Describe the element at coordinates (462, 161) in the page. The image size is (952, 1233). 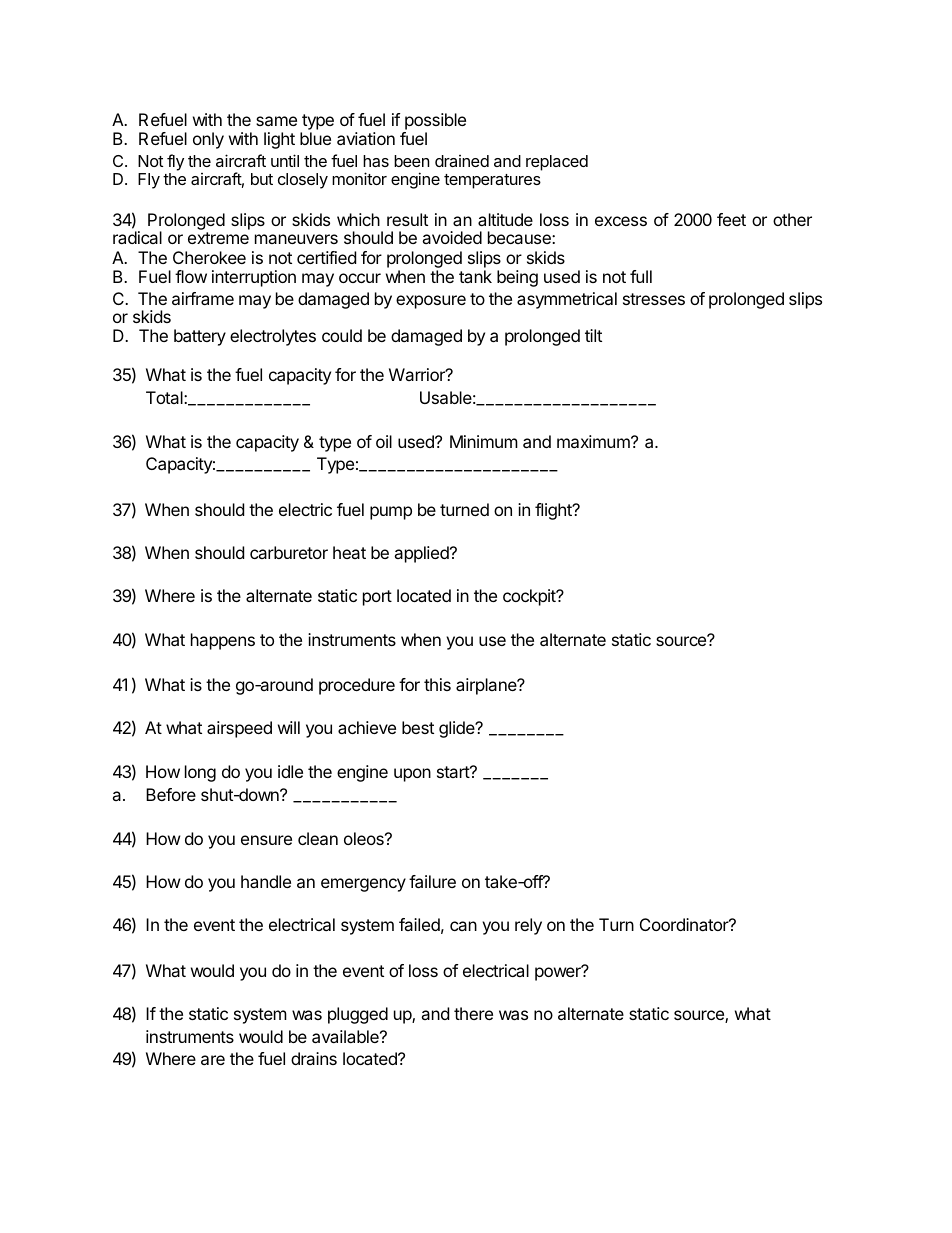
I see `drained` at that location.
